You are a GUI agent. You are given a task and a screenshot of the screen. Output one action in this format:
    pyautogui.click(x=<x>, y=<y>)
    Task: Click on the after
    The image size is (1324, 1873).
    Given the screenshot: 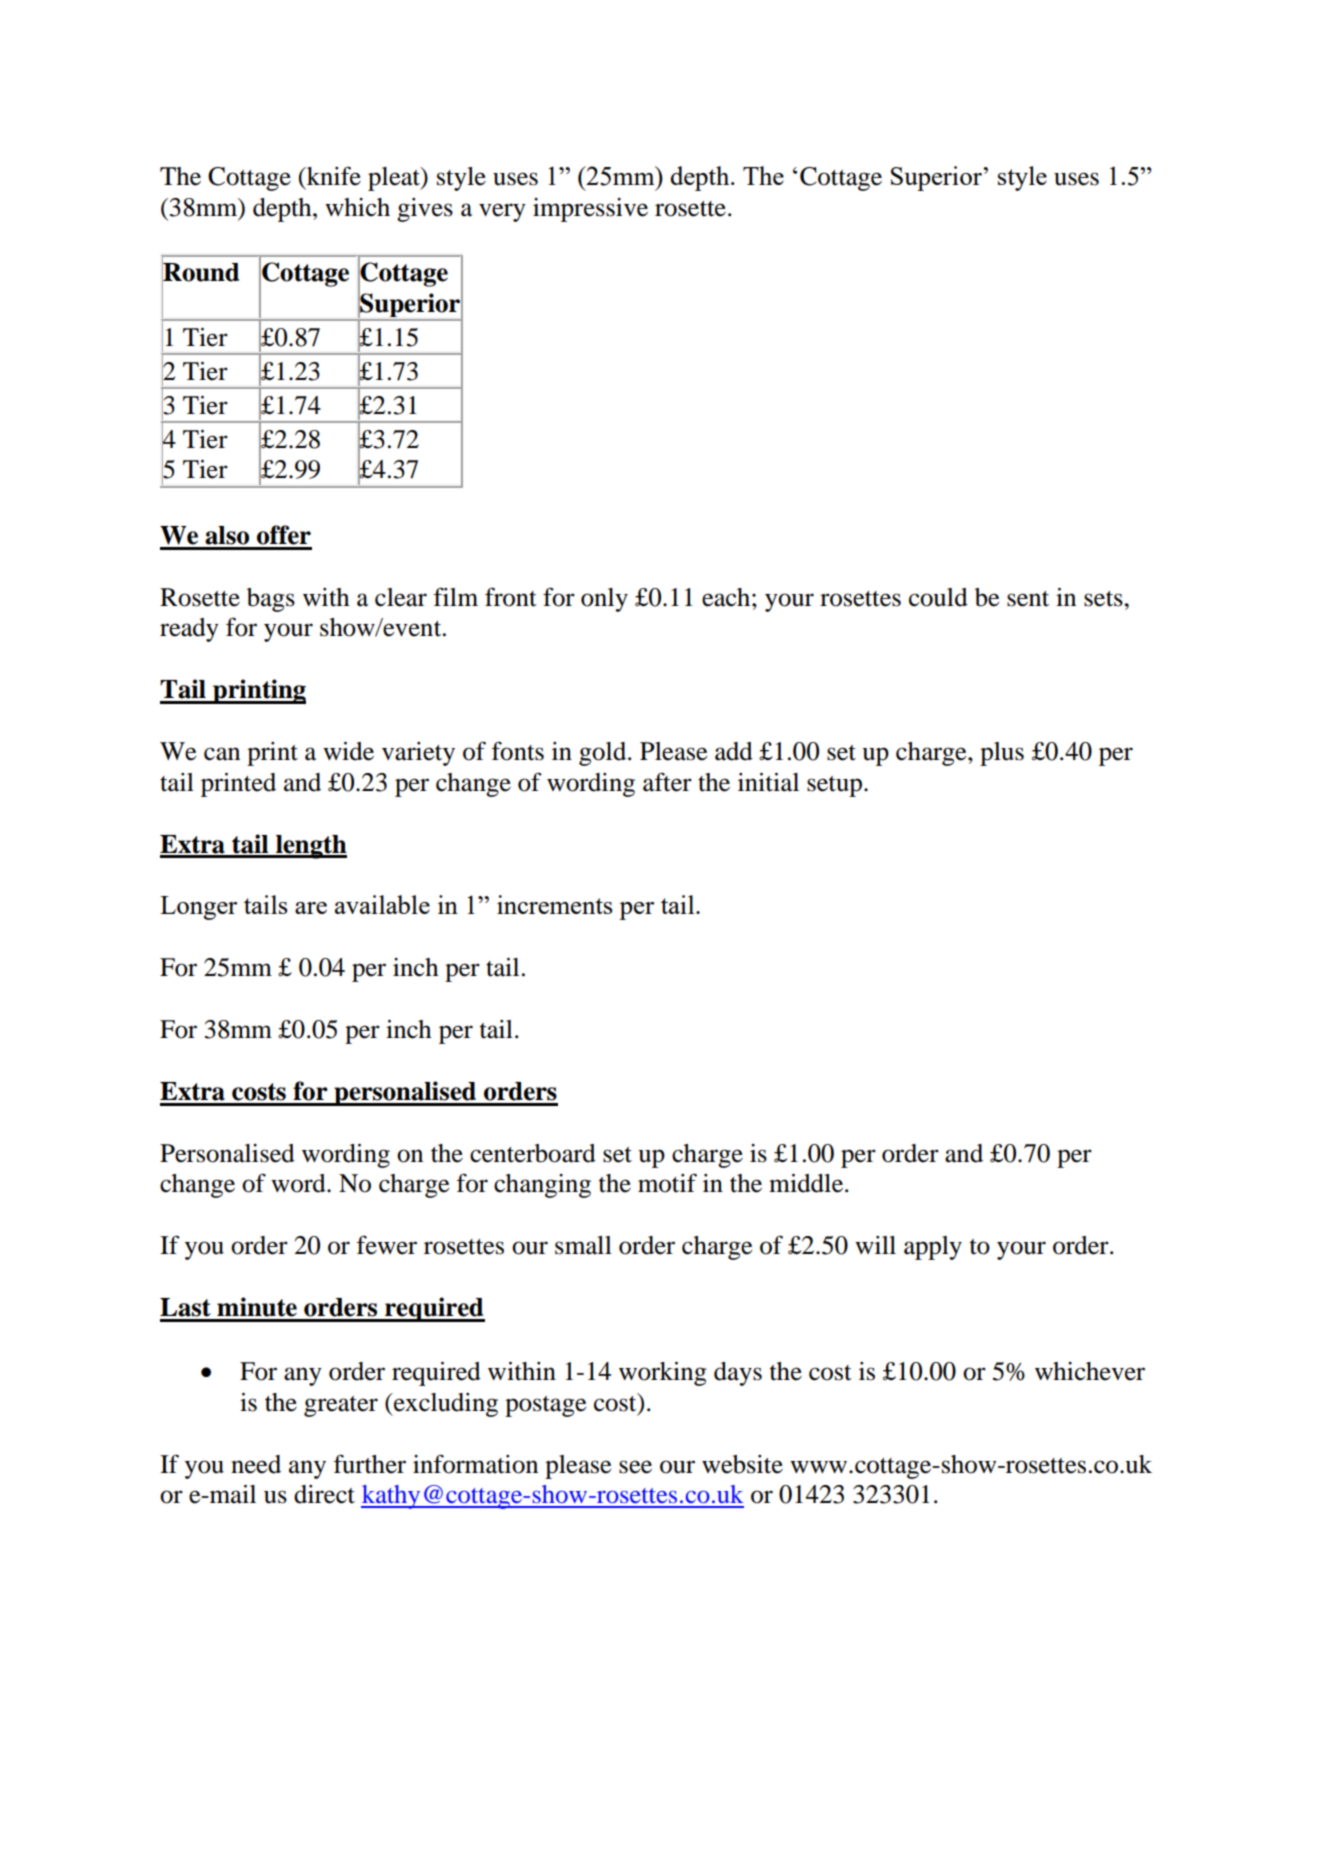 What is the action you would take?
    pyautogui.click(x=667, y=782)
